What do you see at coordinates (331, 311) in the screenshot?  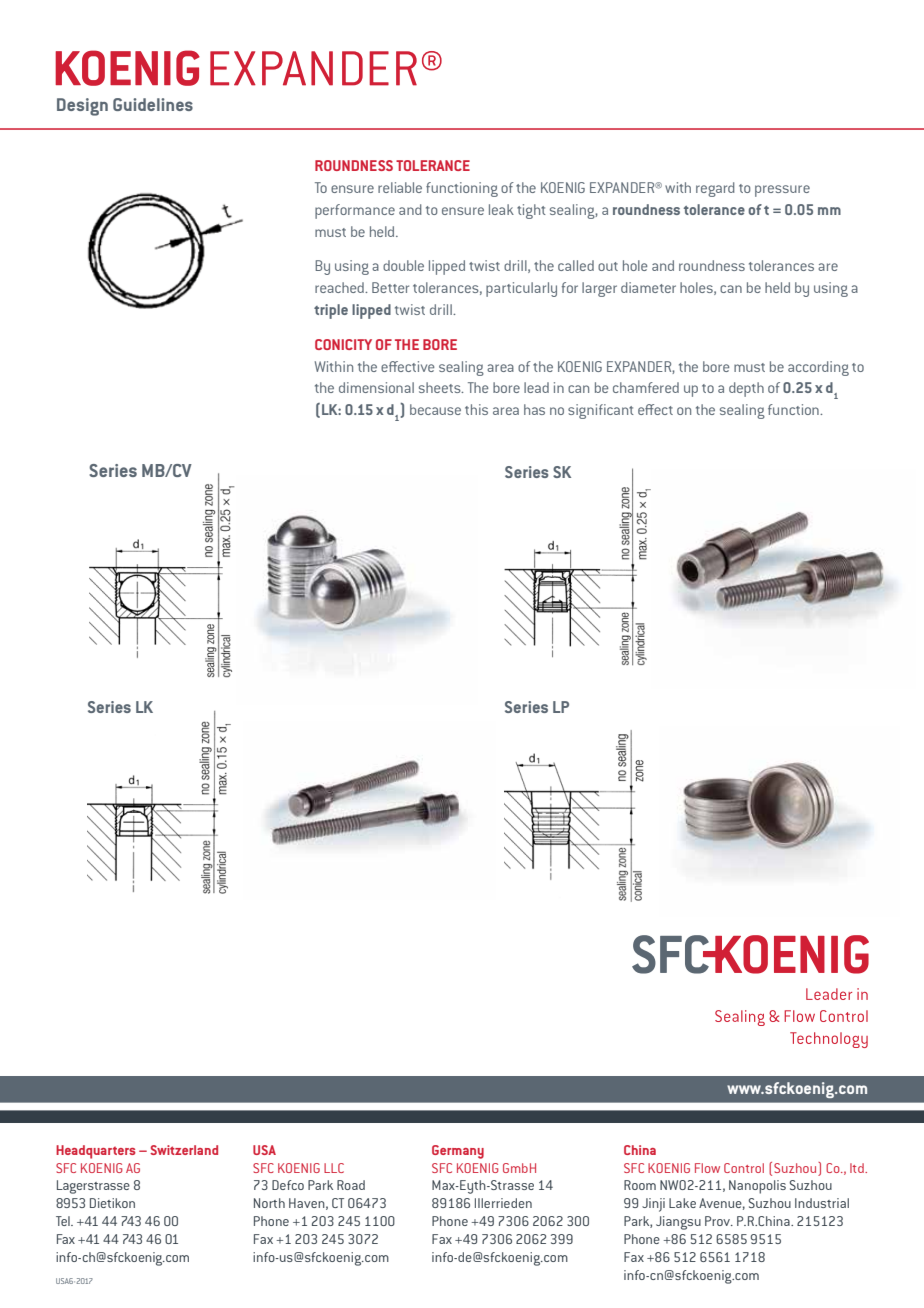 I see `triple` at bounding box center [331, 311].
